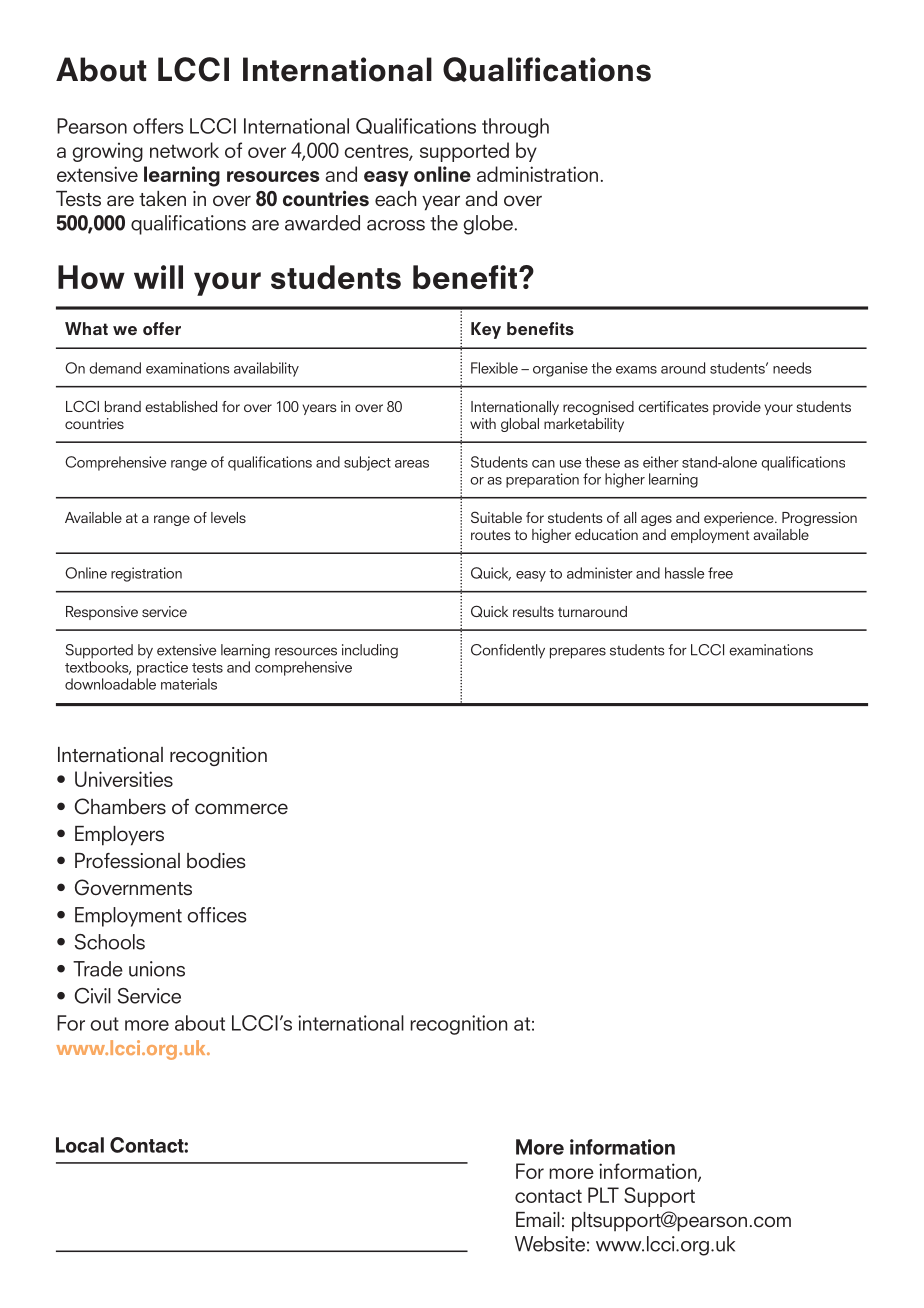  I want to click on offices, so click(217, 915).
